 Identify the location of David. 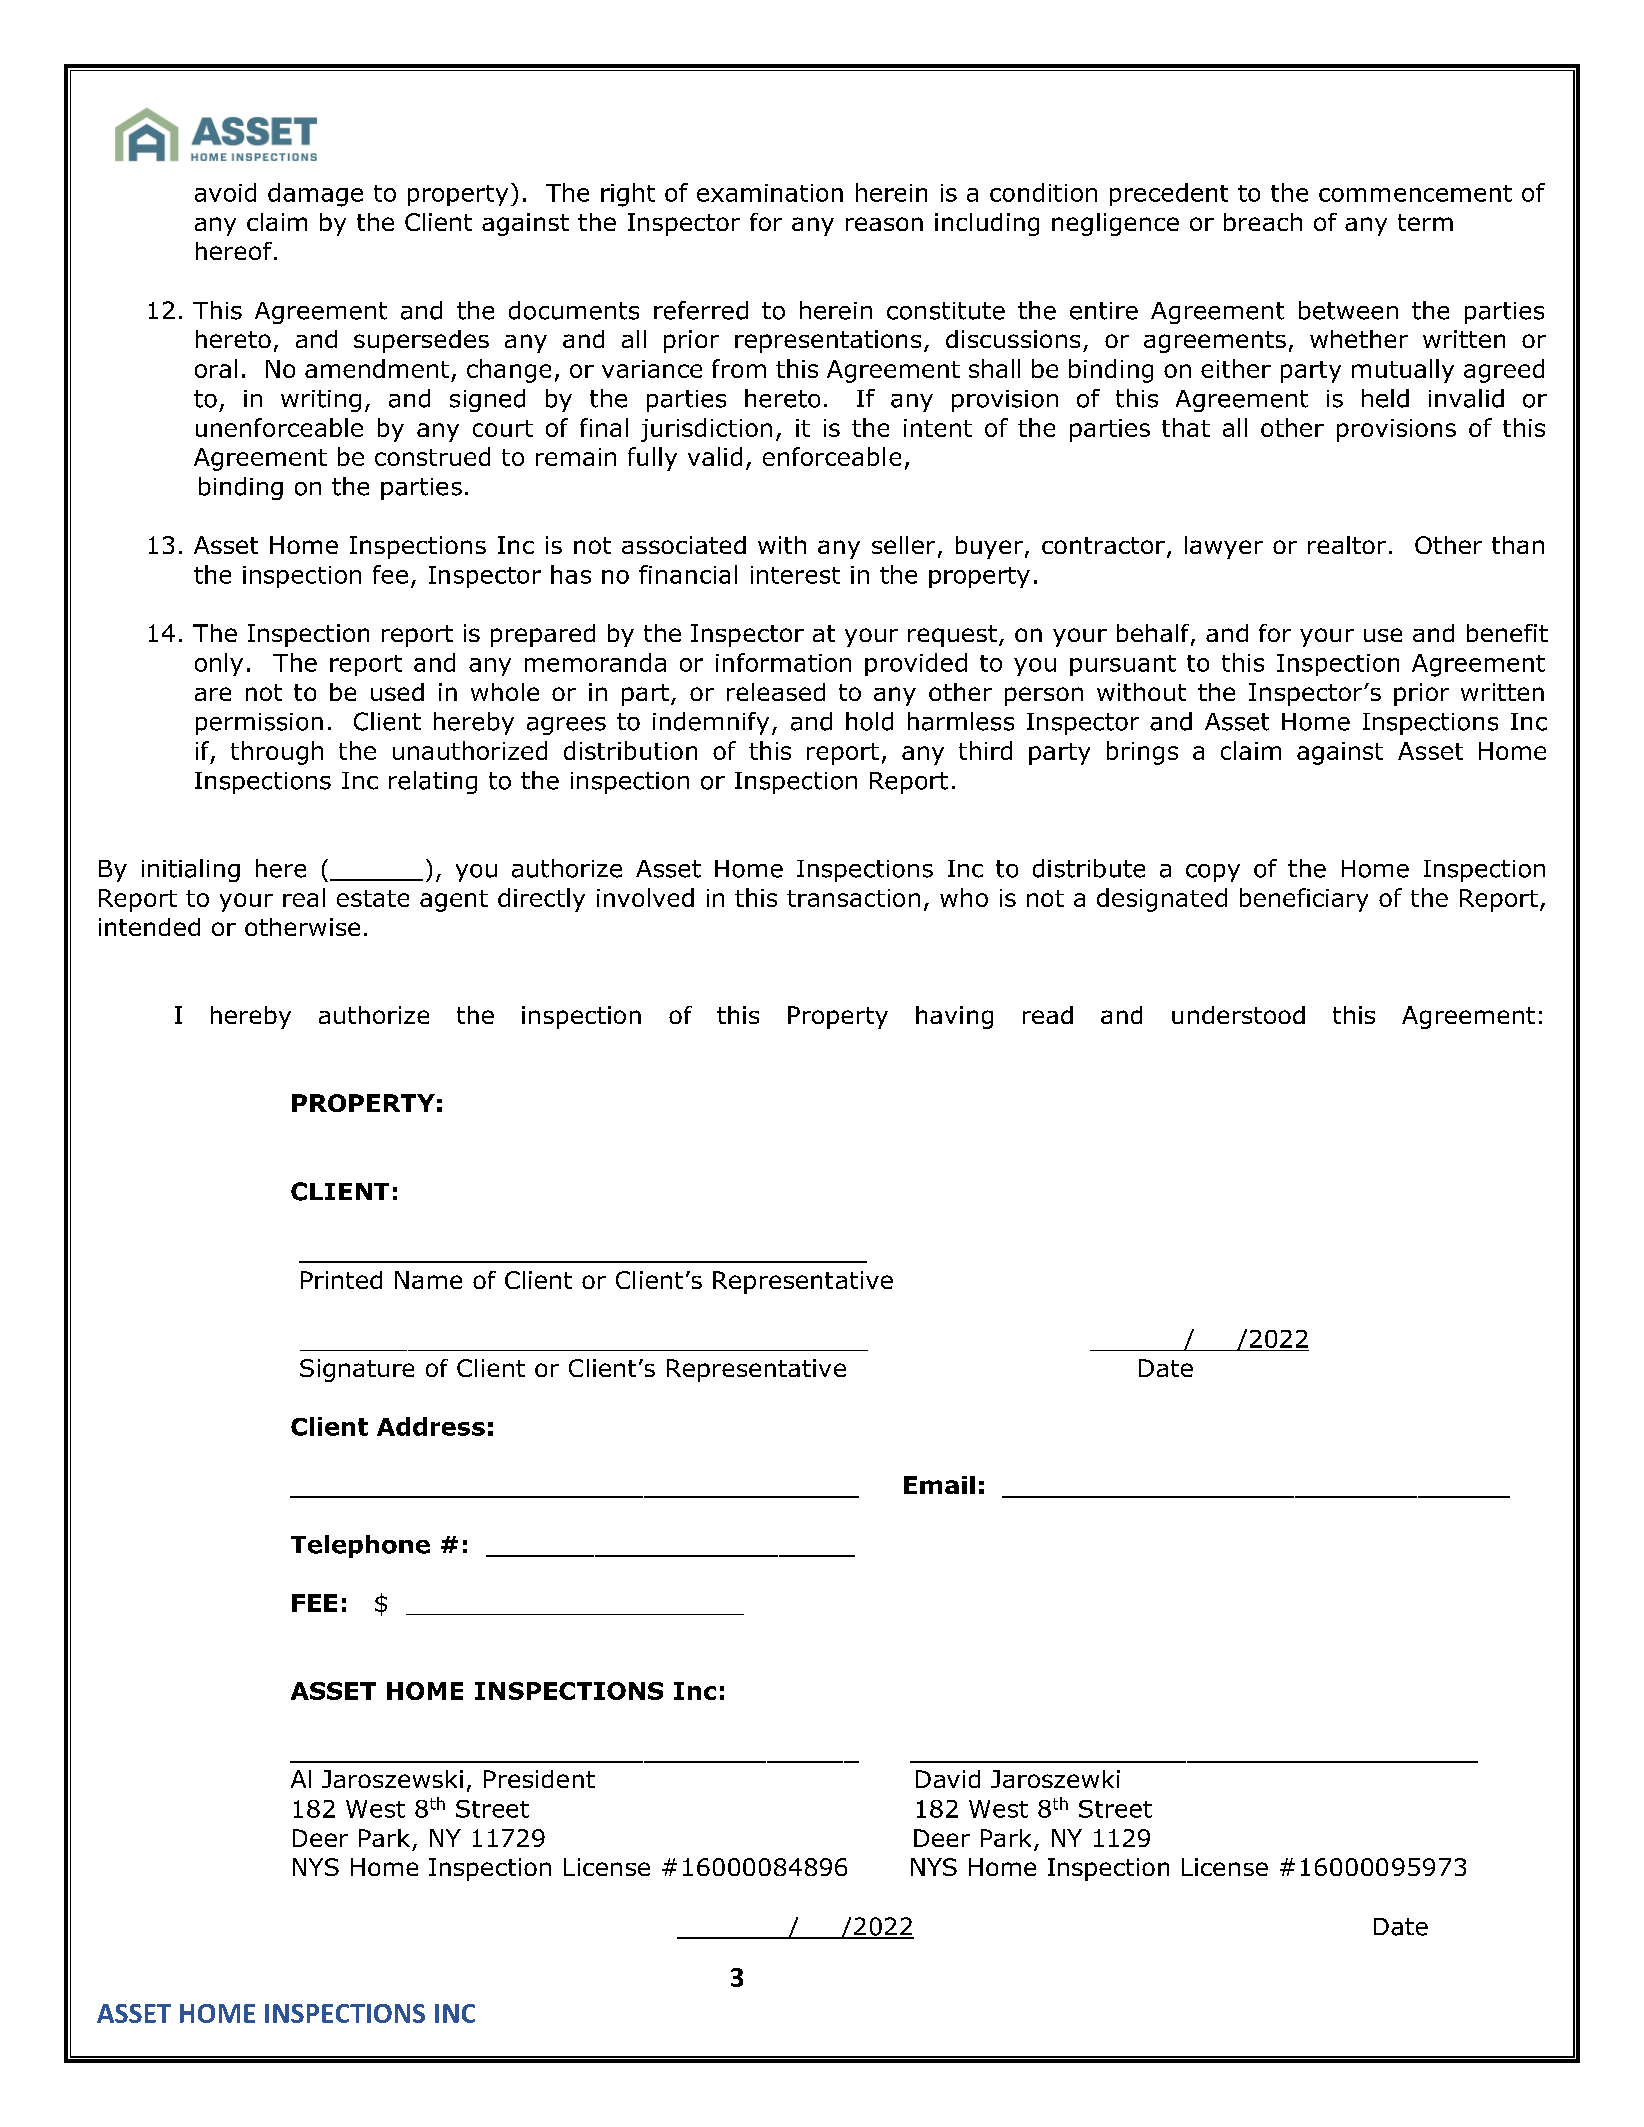
(948, 1779).
